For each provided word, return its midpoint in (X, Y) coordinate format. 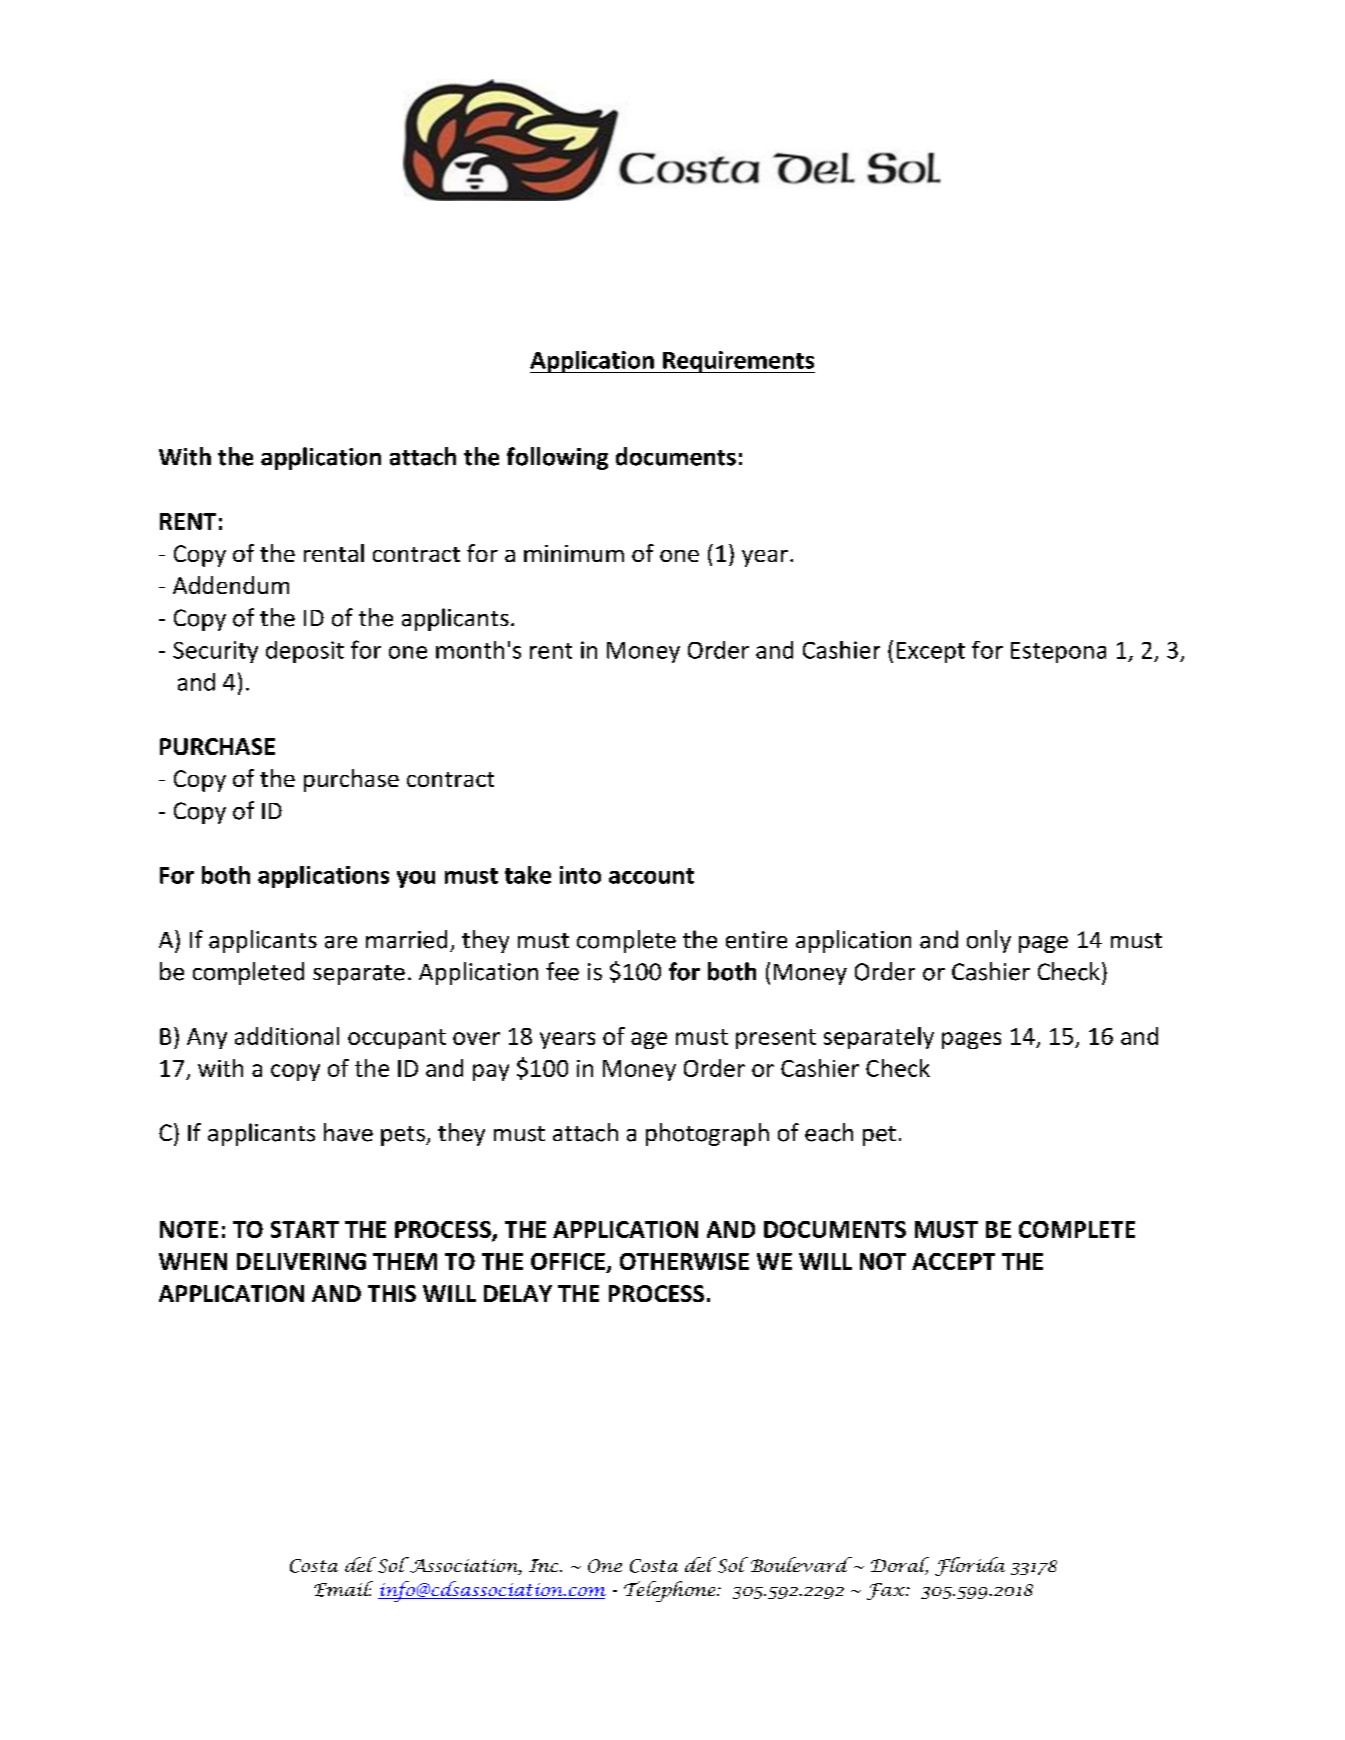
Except (931, 652)
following (557, 458)
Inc (545, 1565)
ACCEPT (953, 1261)
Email (343, 1589)
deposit (305, 652)
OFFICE (569, 1263)
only (989, 941)
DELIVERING (301, 1261)
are (341, 942)
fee (562, 971)
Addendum (231, 585)
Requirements (738, 362)
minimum (574, 553)
